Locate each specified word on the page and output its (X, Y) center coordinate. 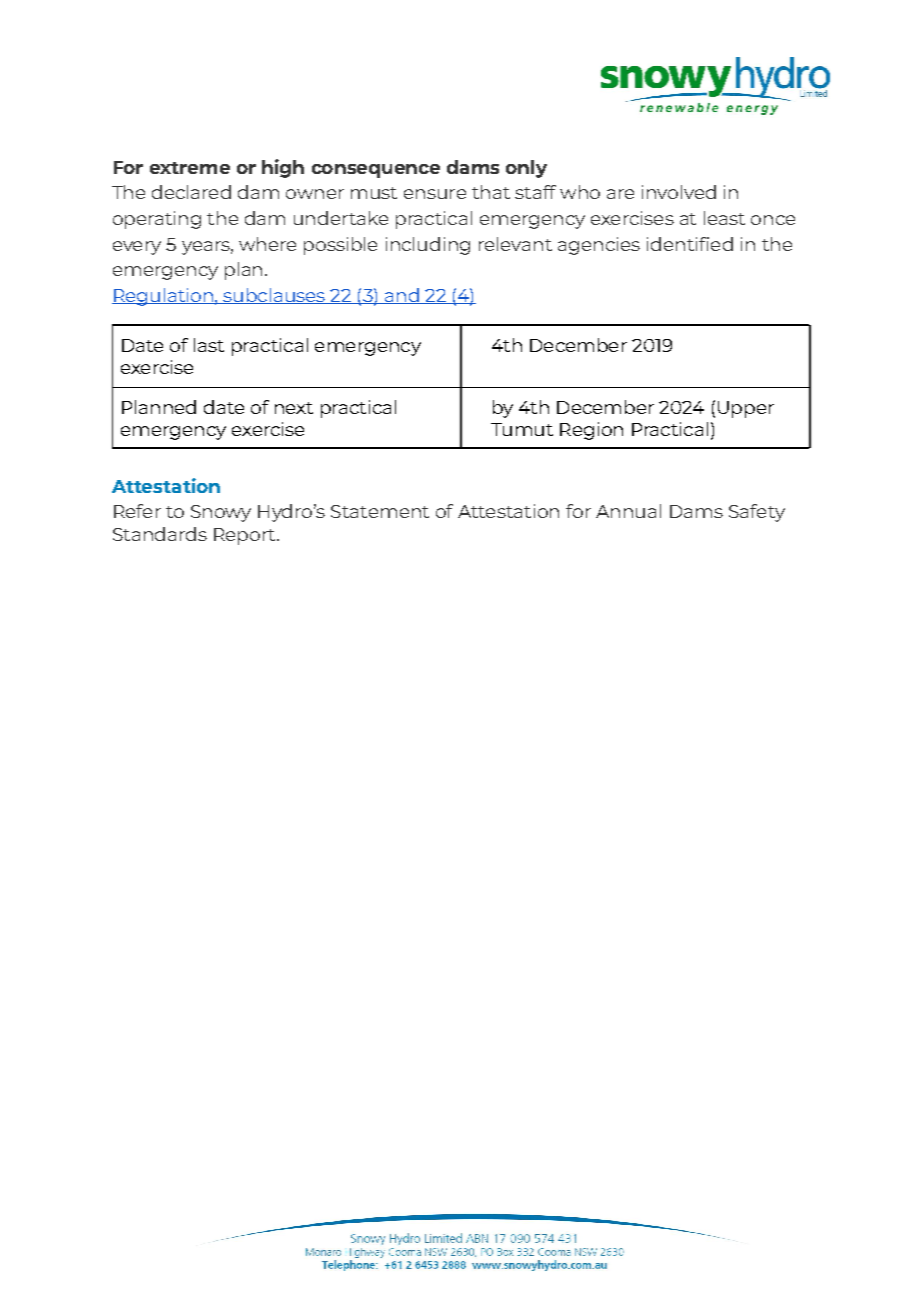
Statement (380, 511)
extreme (190, 168)
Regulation (163, 297)
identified (690, 244)
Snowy (221, 513)
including (428, 246)
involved (679, 192)
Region (591, 431)
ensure (435, 194)
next (294, 408)
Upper (746, 409)
